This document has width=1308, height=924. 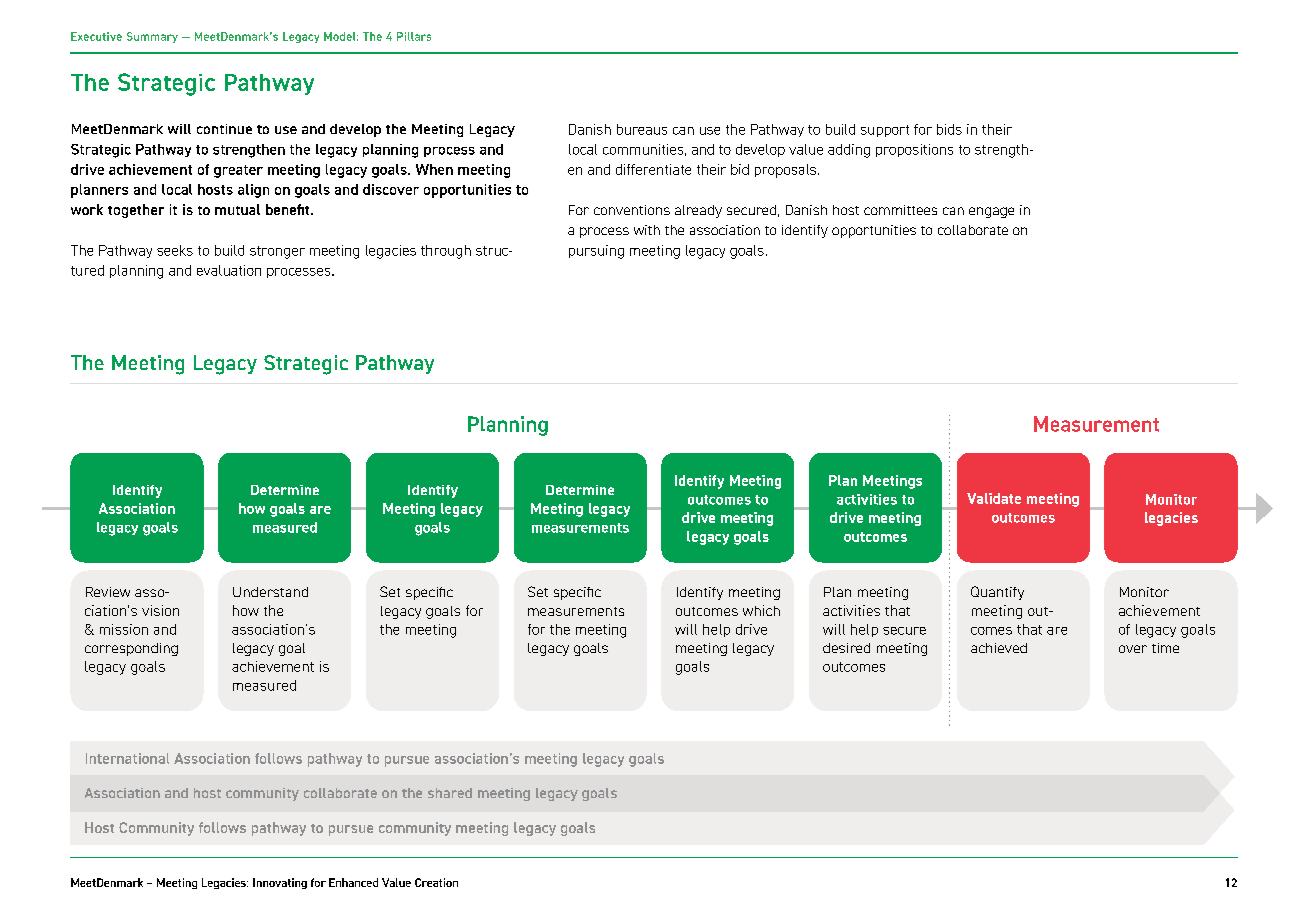 I want to click on Creation, so click(x=436, y=882).
